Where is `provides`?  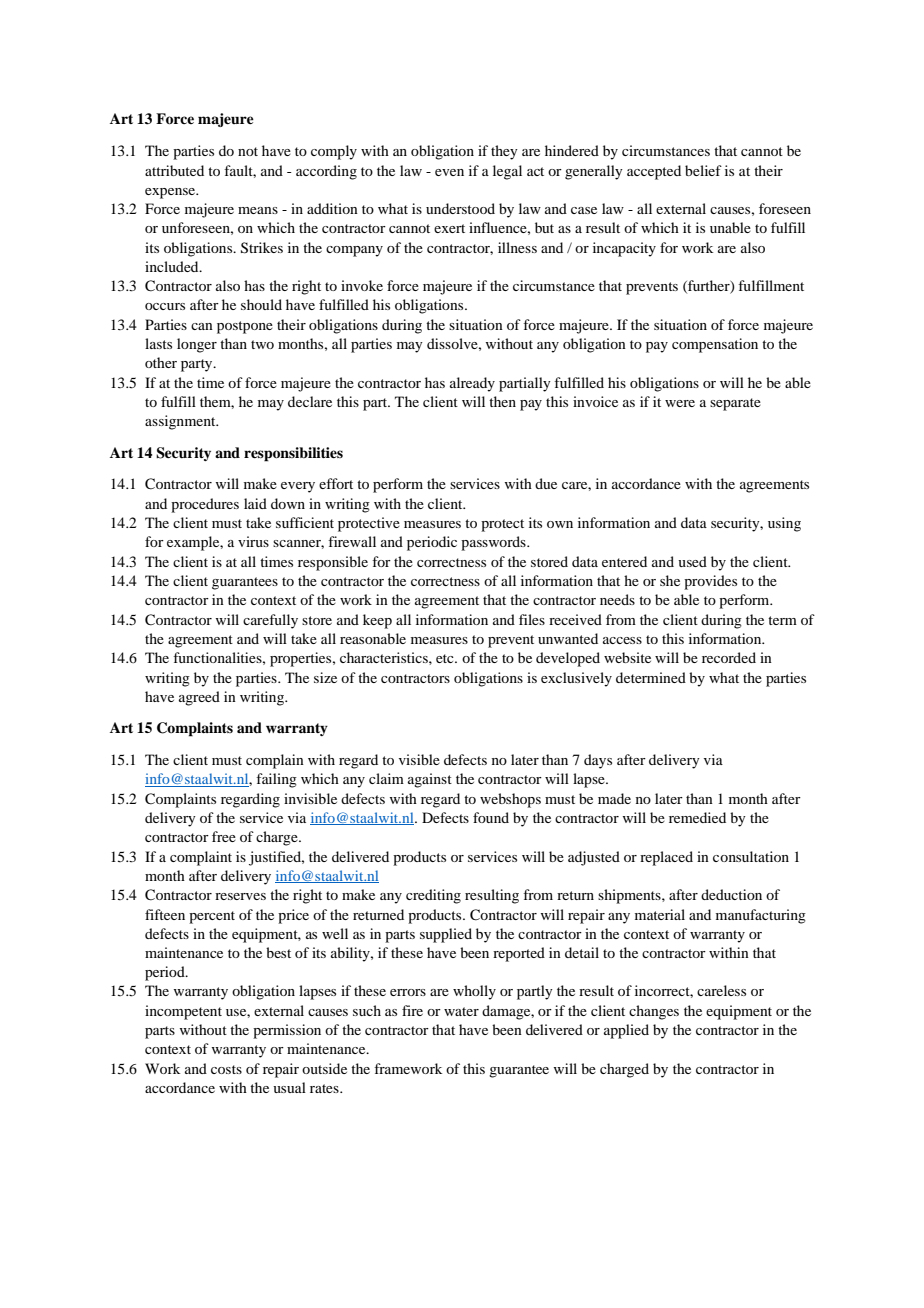 provides is located at coordinates (710, 582).
